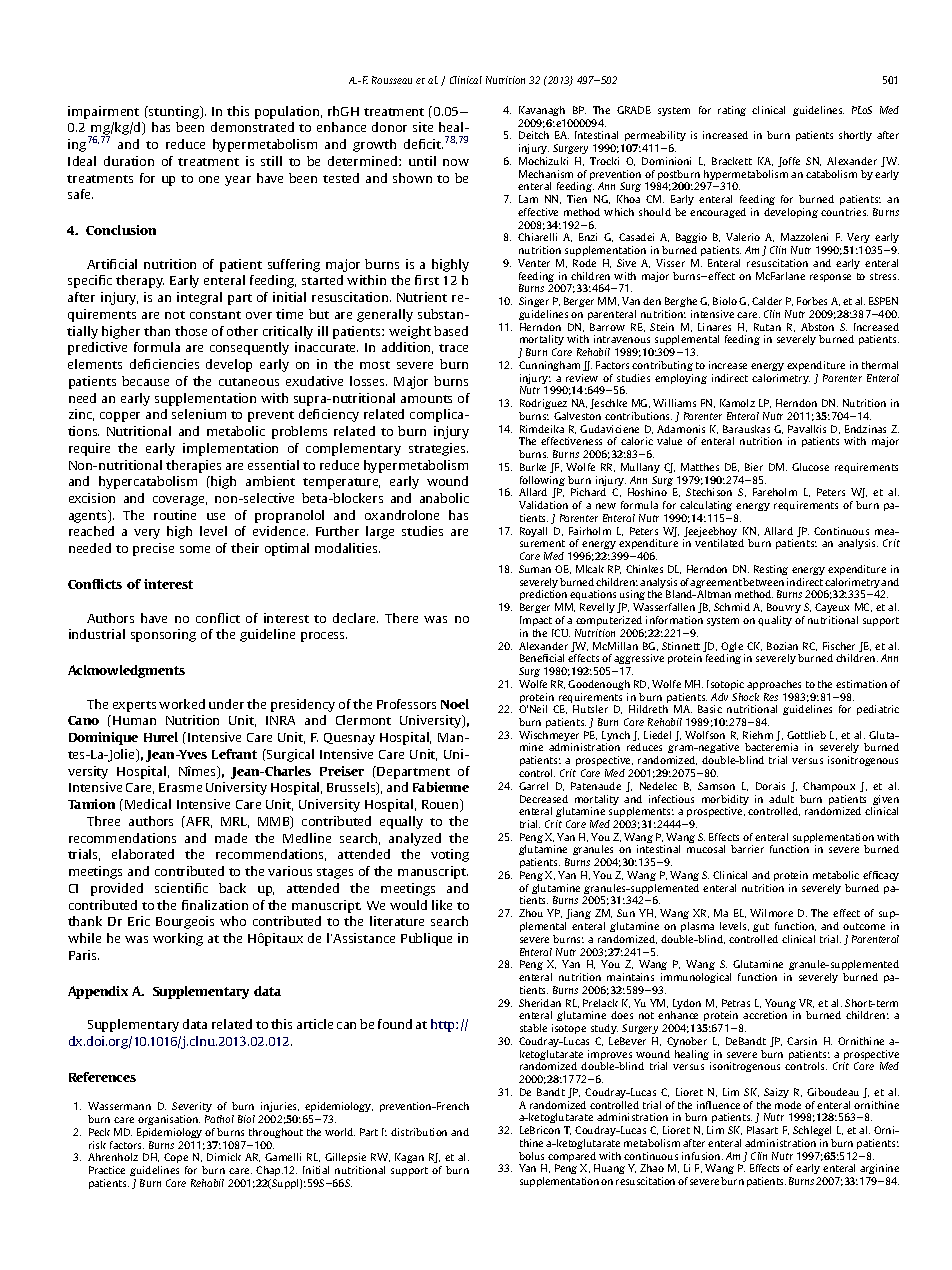  I want to click on therapies, so click(193, 466).
